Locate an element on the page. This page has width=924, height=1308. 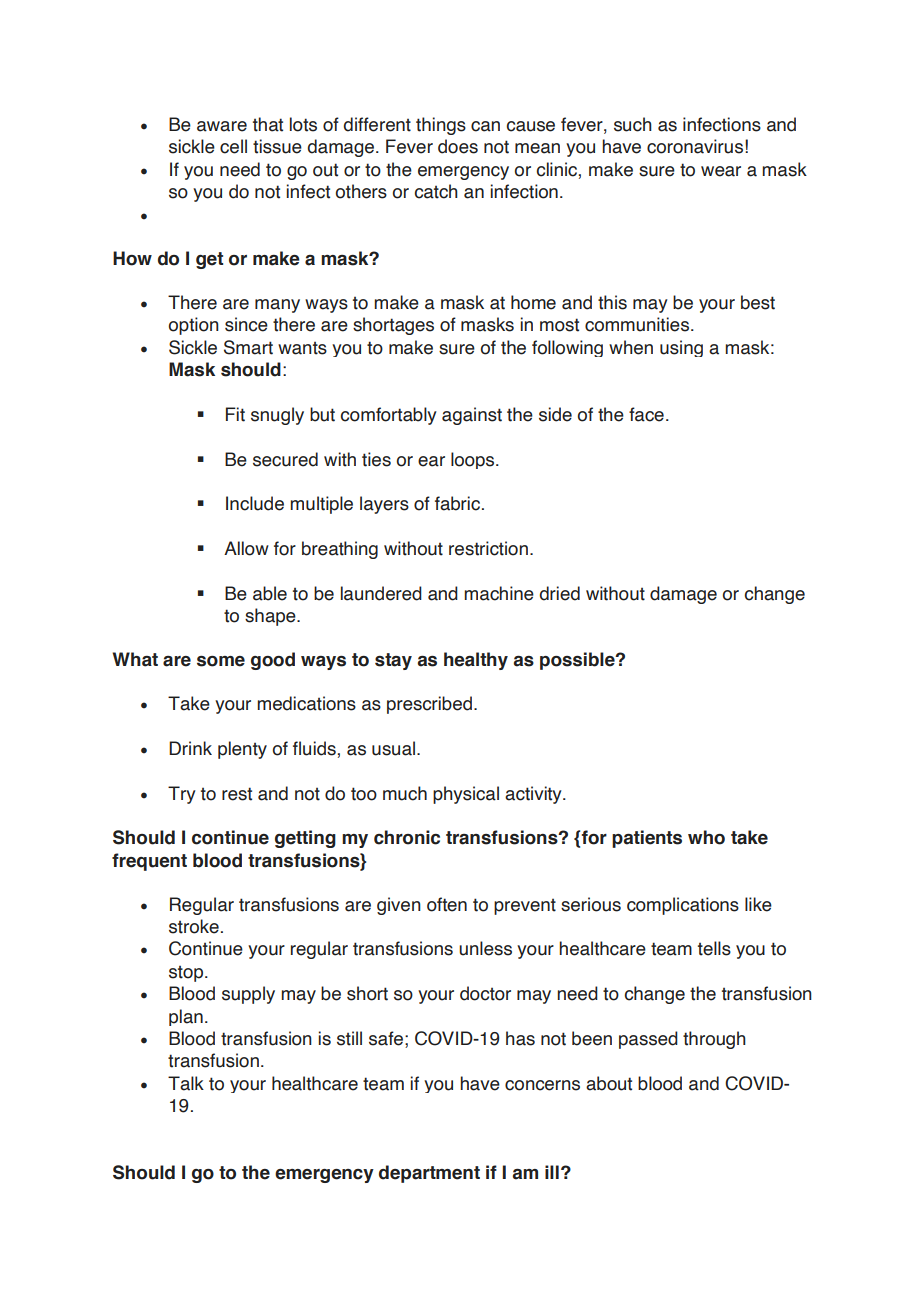
some is located at coordinates (221, 661).
